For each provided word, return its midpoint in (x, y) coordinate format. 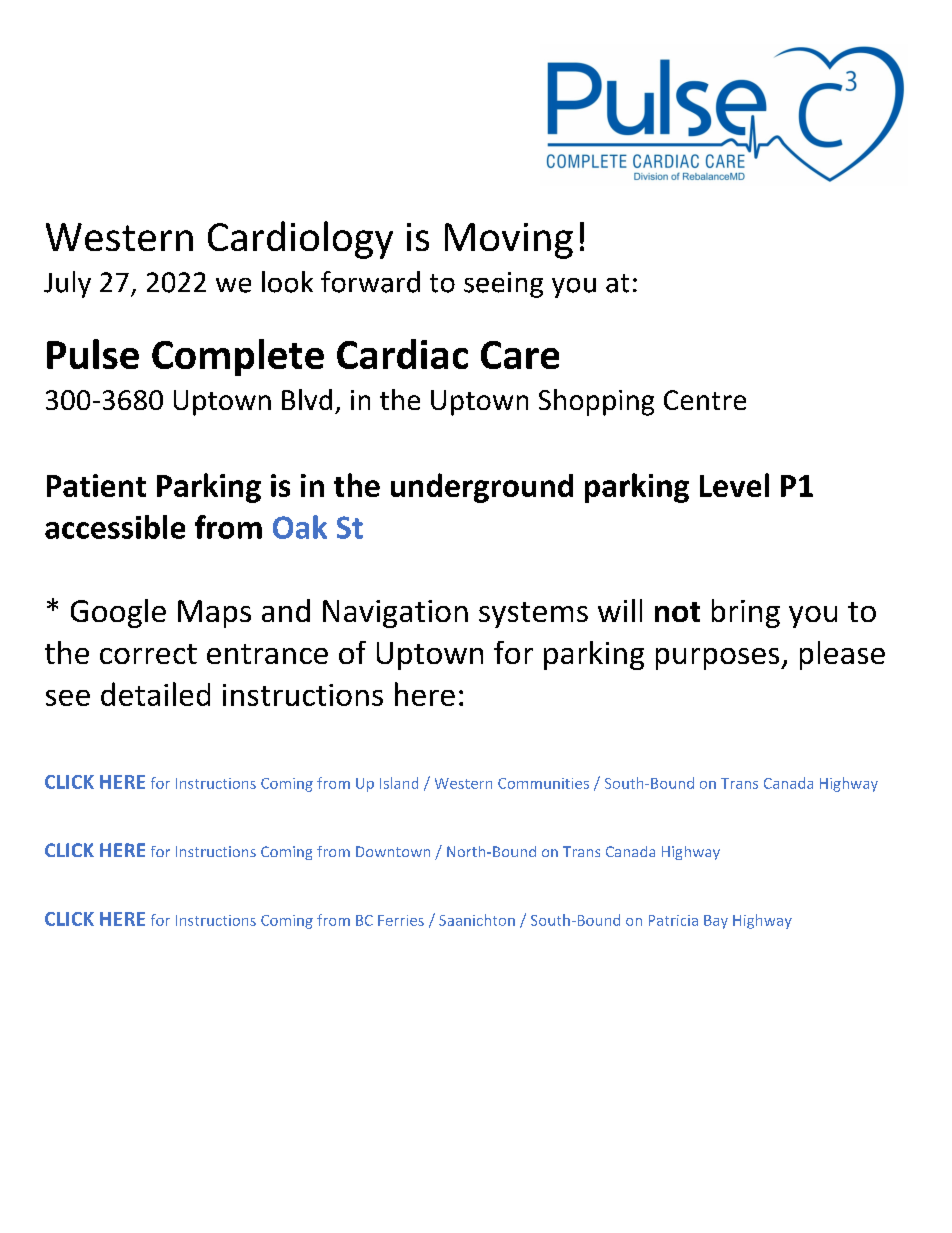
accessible (115, 527)
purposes (719, 659)
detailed (155, 694)
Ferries (401, 920)
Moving (509, 241)
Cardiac (402, 354)
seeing (503, 285)
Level (734, 485)
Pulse (93, 354)
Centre (705, 400)
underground (482, 488)
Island (399, 783)
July (67, 284)
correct (148, 654)
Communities (543, 783)
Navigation (395, 614)
